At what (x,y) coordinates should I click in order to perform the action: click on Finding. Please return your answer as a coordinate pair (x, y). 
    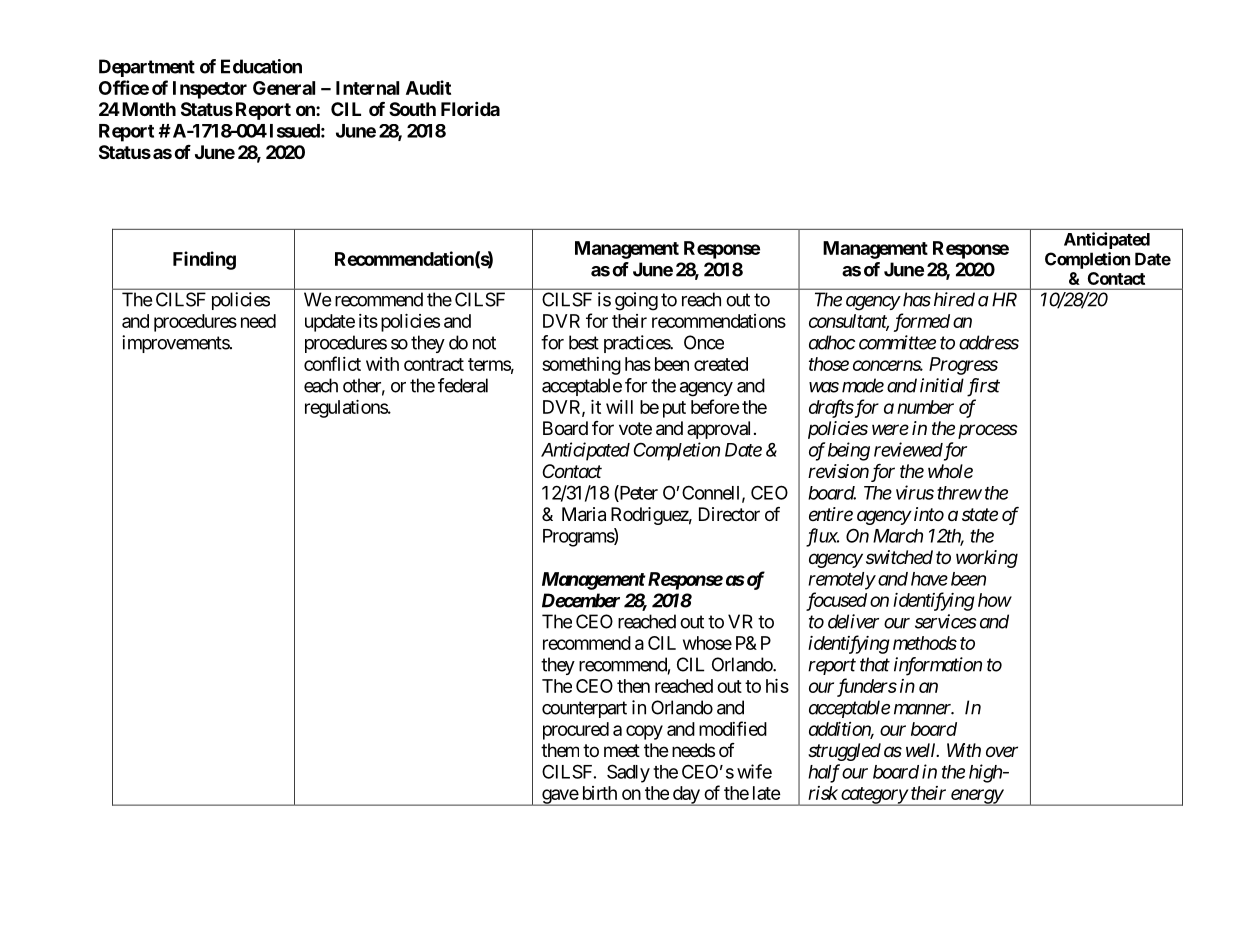
    Looking at the image, I should click on (204, 260).
